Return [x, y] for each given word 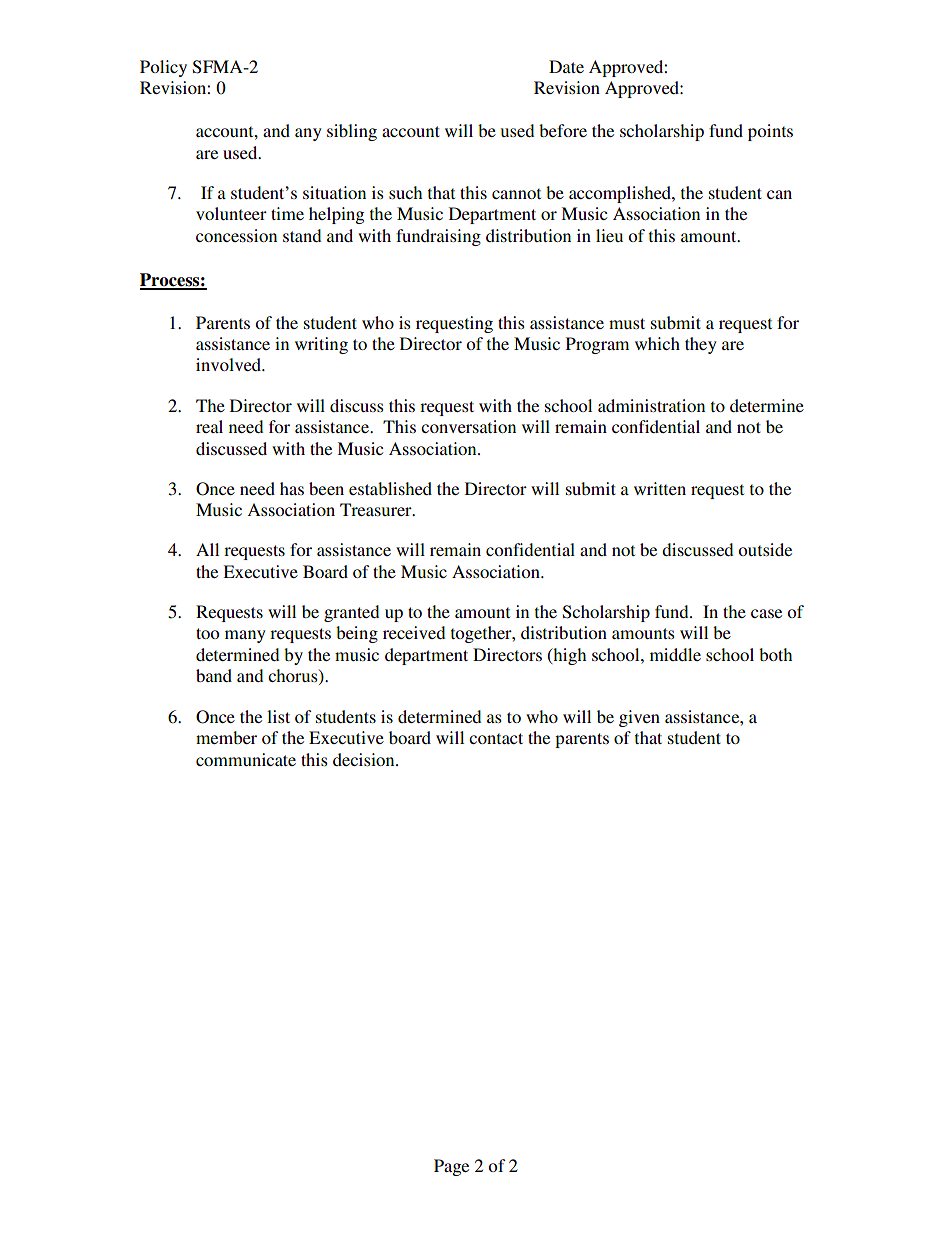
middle [675, 654]
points [770, 132]
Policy [163, 68]
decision [365, 759]
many [245, 636]
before [563, 130]
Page [451, 1167]
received [414, 632]
